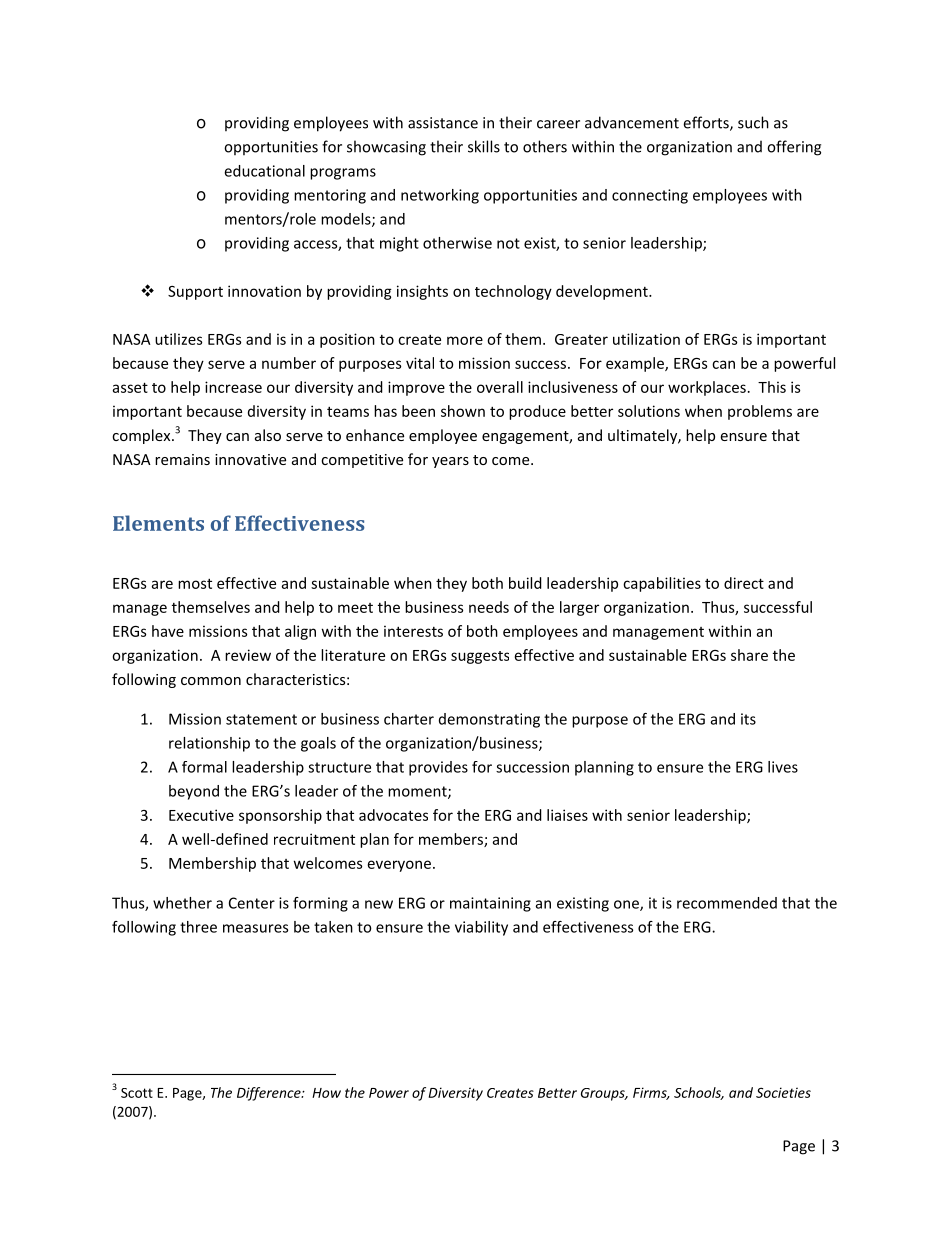 The width and height of the document is (952, 1233). What do you see at coordinates (450, 462) in the document?
I see `years` at bounding box center [450, 462].
